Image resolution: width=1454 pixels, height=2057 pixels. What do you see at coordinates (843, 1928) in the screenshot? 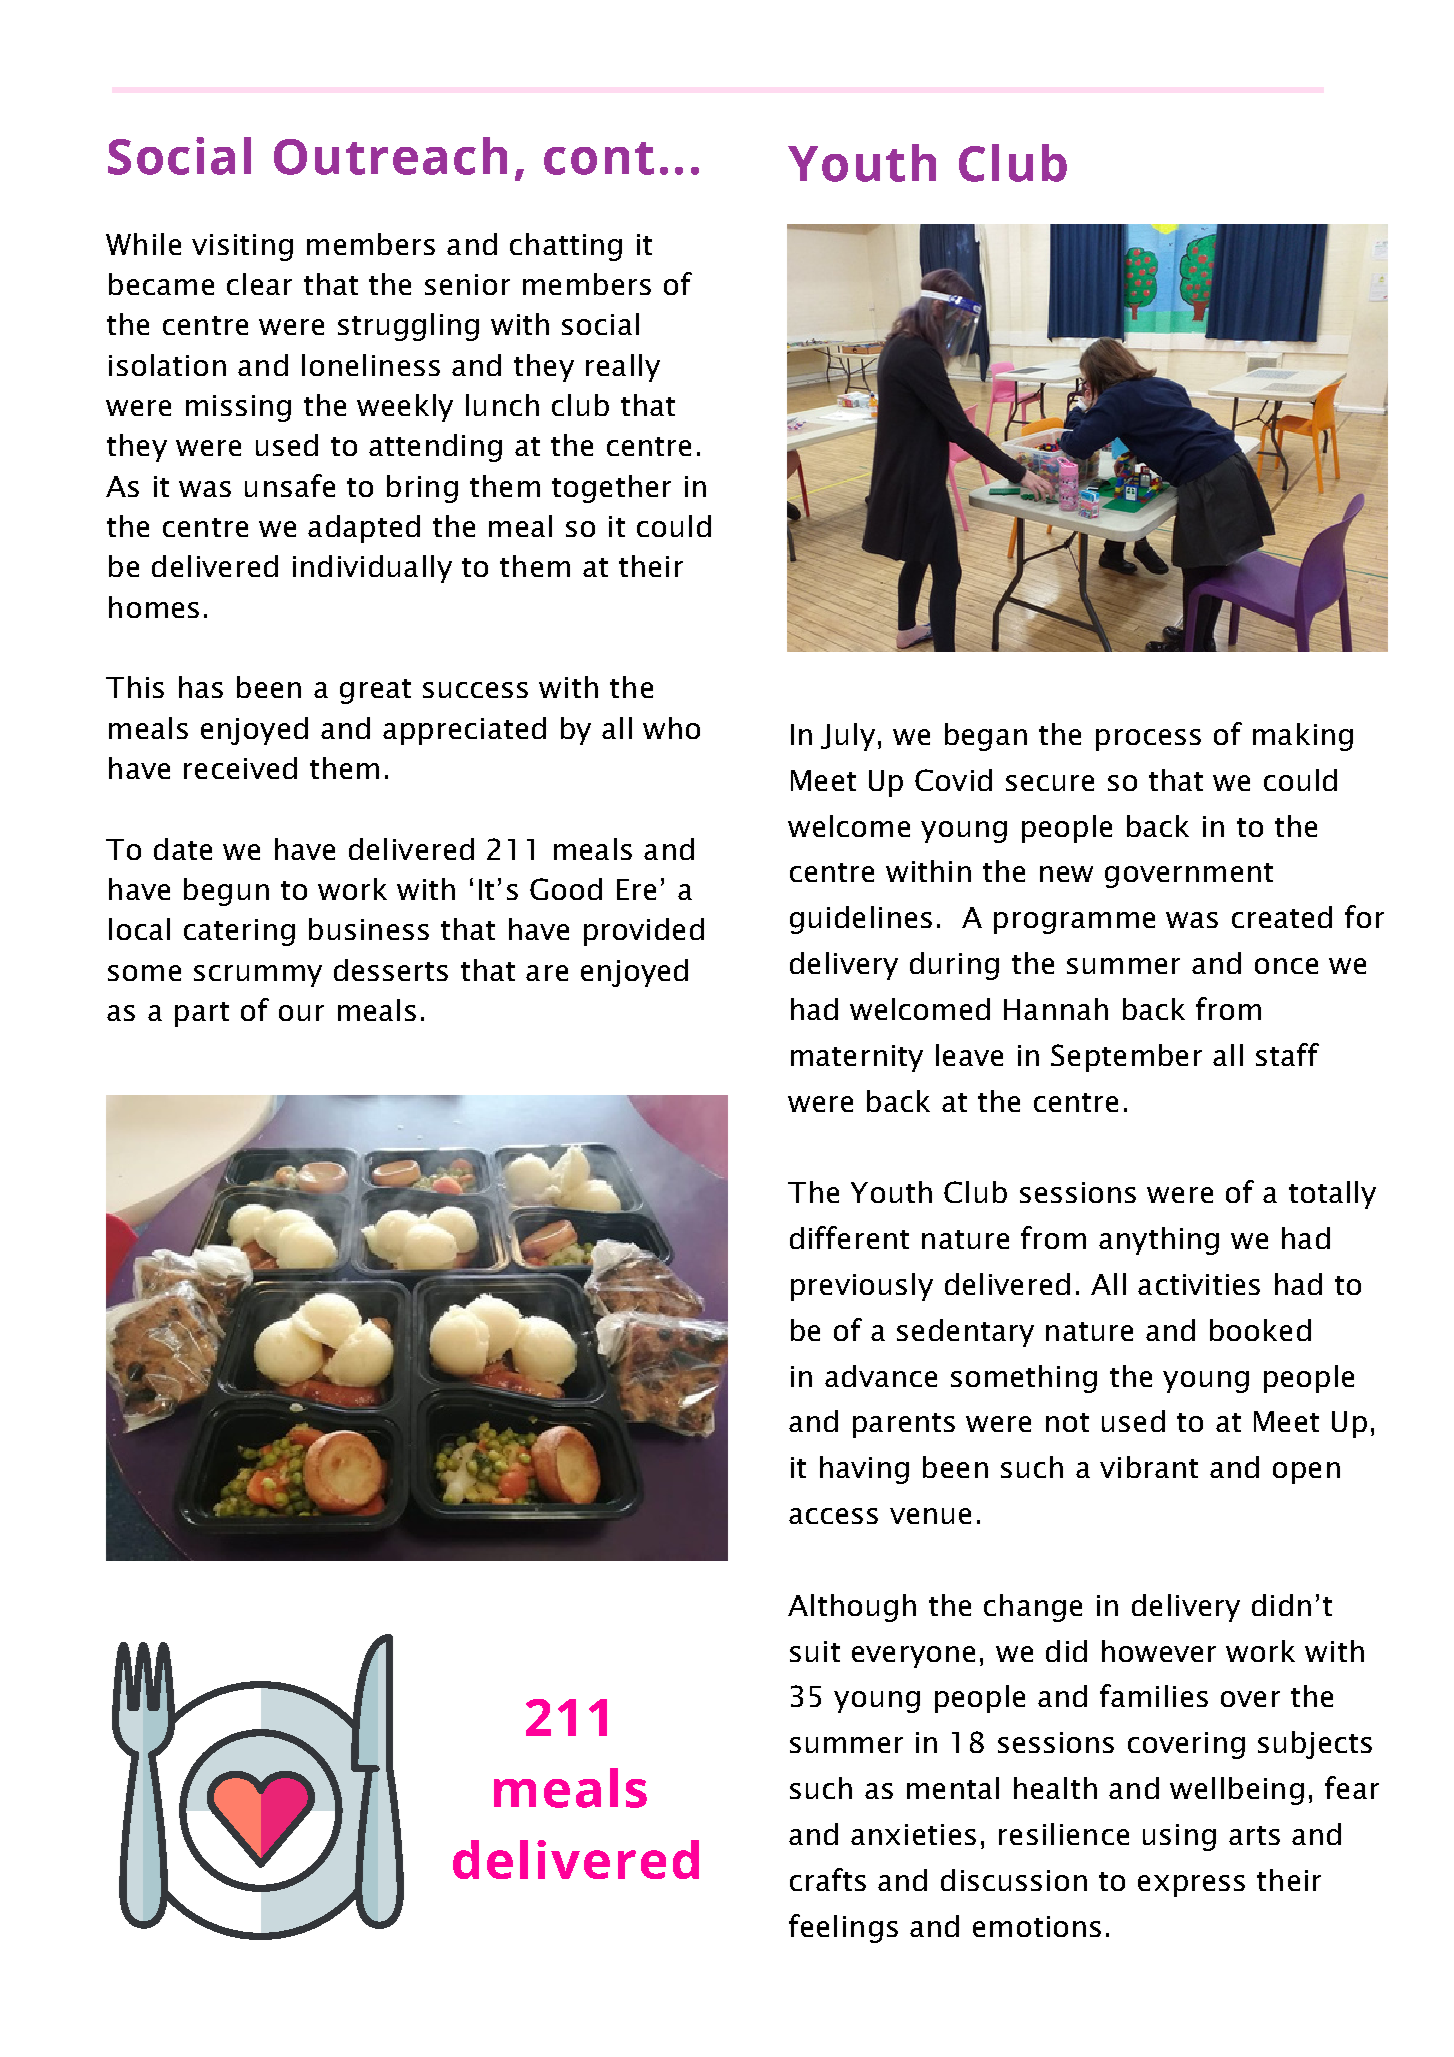
I see `feelings` at bounding box center [843, 1928].
